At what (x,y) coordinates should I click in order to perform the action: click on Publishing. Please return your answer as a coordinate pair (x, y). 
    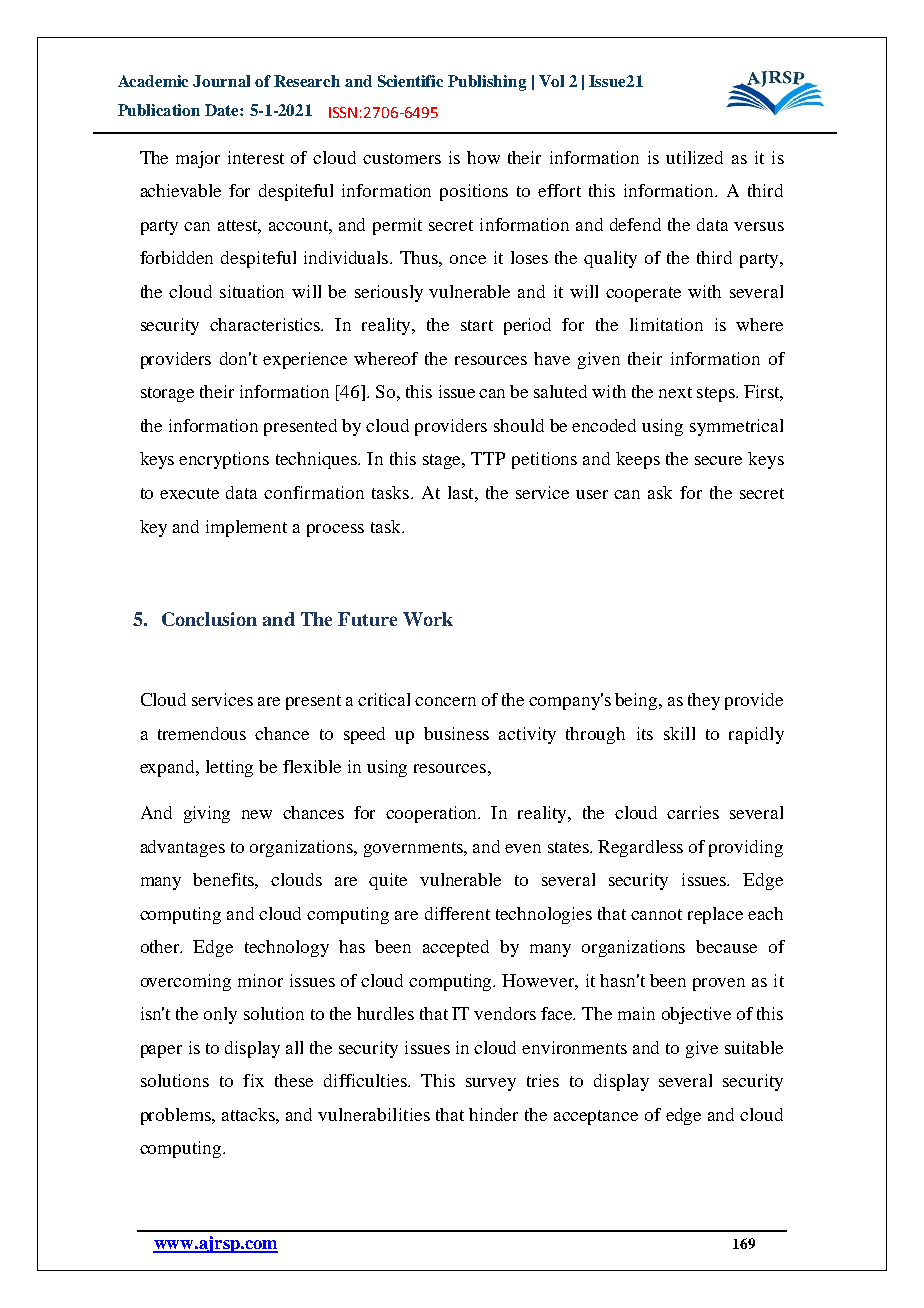
    Looking at the image, I should click on (487, 83).
